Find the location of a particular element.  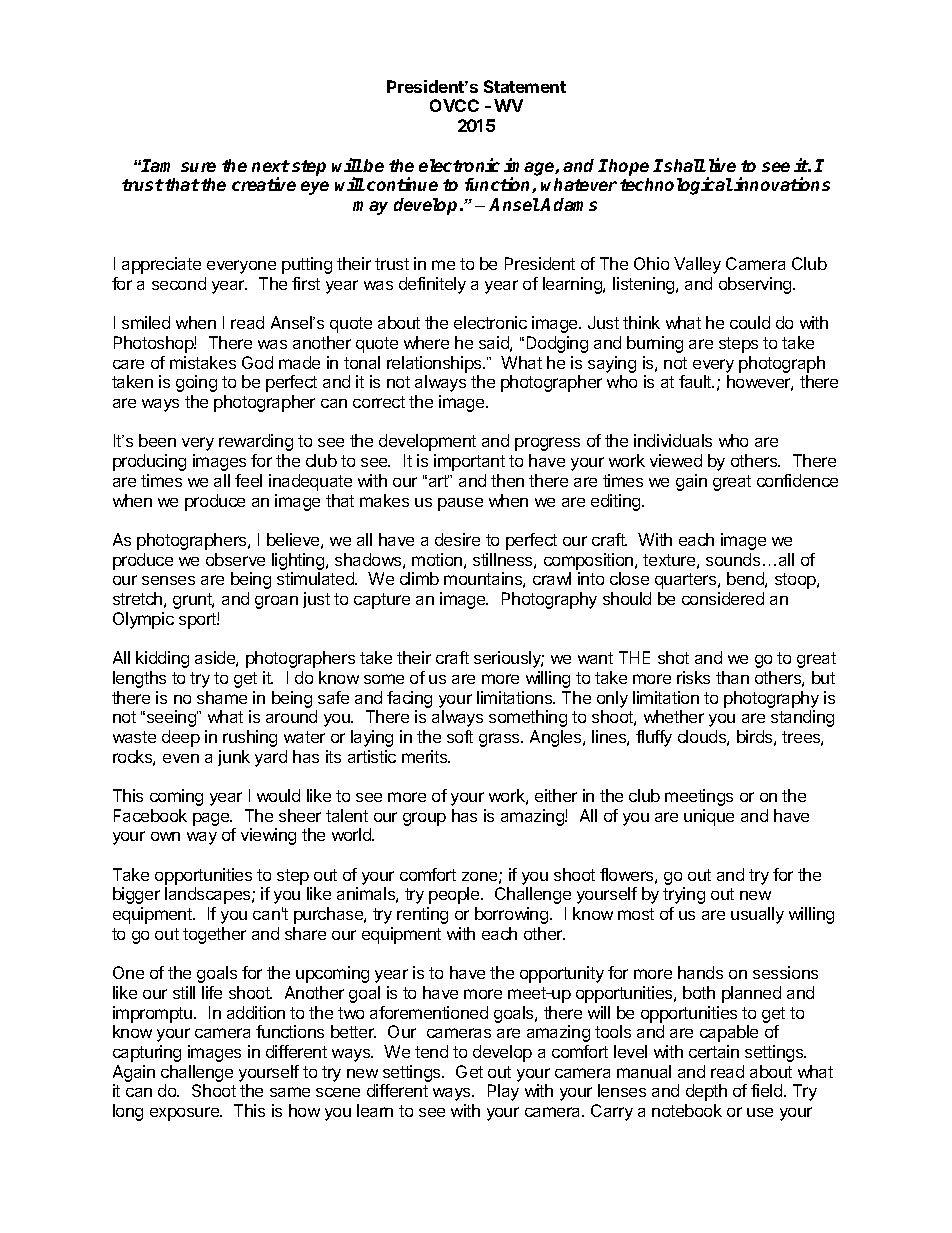

Play is located at coordinates (503, 1092).
